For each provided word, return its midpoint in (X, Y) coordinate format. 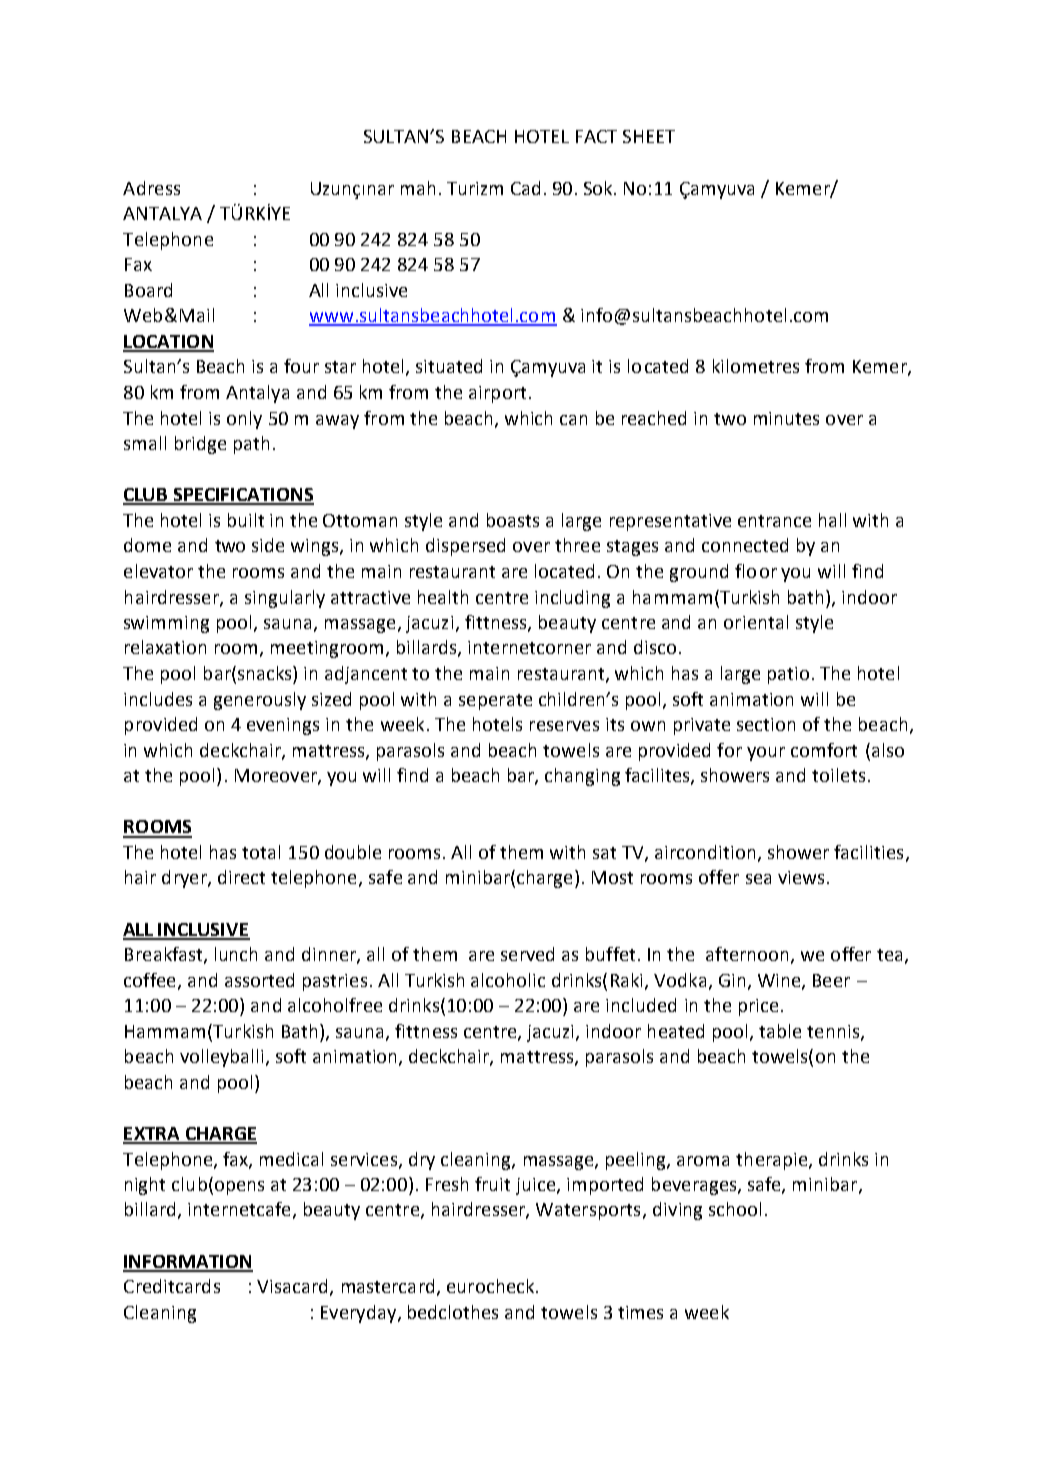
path (251, 445)
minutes (786, 418)
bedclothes (453, 1312)
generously (260, 701)
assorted (259, 980)
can (573, 420)
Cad (525, 188)
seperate (495, 702)
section (766, 724)
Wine (780, 981)
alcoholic (508, 980)
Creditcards (172, 1286)
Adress (151, 188)
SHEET (649, 136)
